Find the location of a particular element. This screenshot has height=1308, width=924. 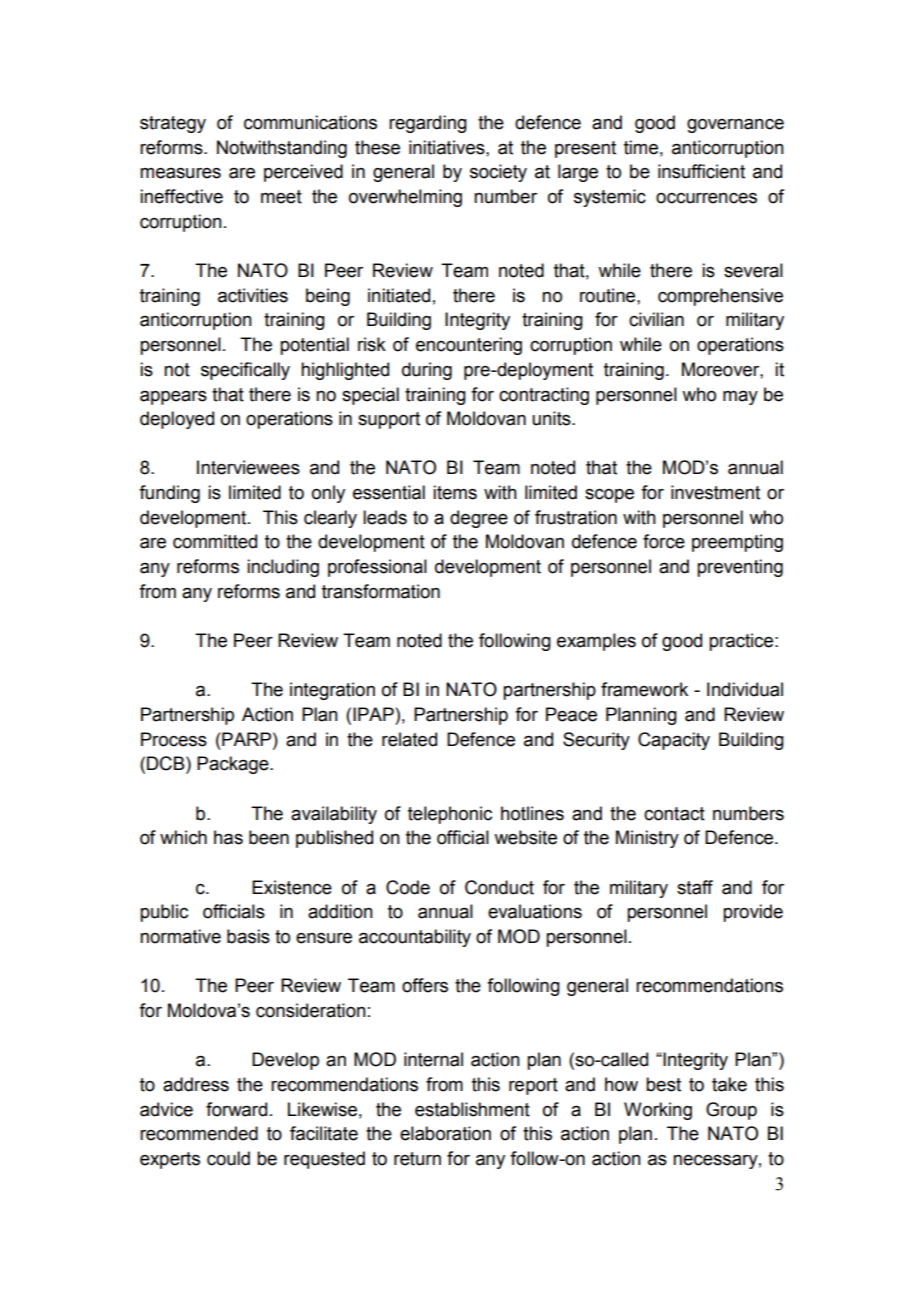

related is located at coordinates (409, 739).
